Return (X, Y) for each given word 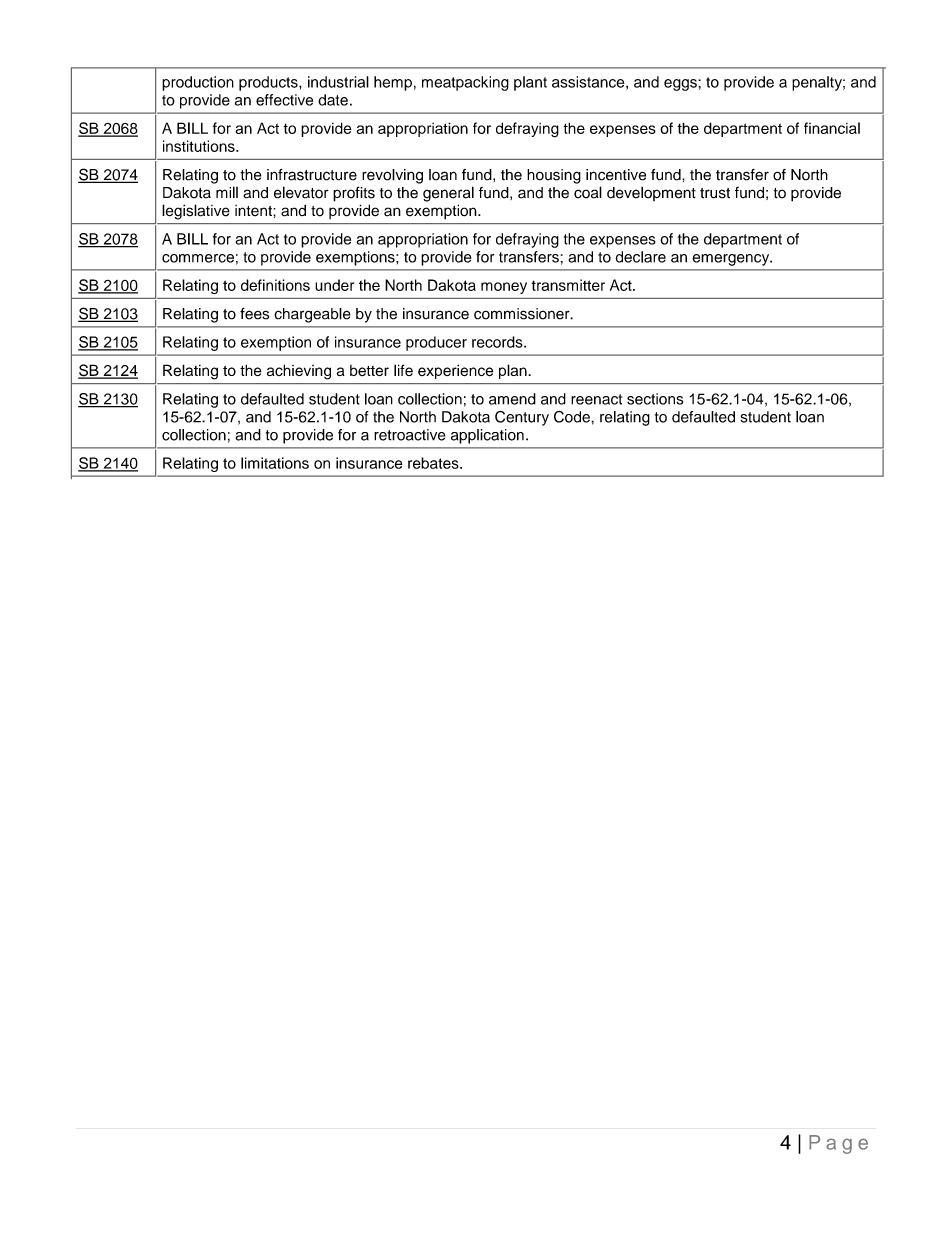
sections (655, 399)
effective (284, 100)
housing (554, 176)
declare (640, 257)
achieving (299, 372)
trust (715, 193)
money (504, 288)
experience (455, 371)
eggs (681, 85)
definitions (275, 285)
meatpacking (465, 83)
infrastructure (312, 175)
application (487, 436)
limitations (275, 463)
